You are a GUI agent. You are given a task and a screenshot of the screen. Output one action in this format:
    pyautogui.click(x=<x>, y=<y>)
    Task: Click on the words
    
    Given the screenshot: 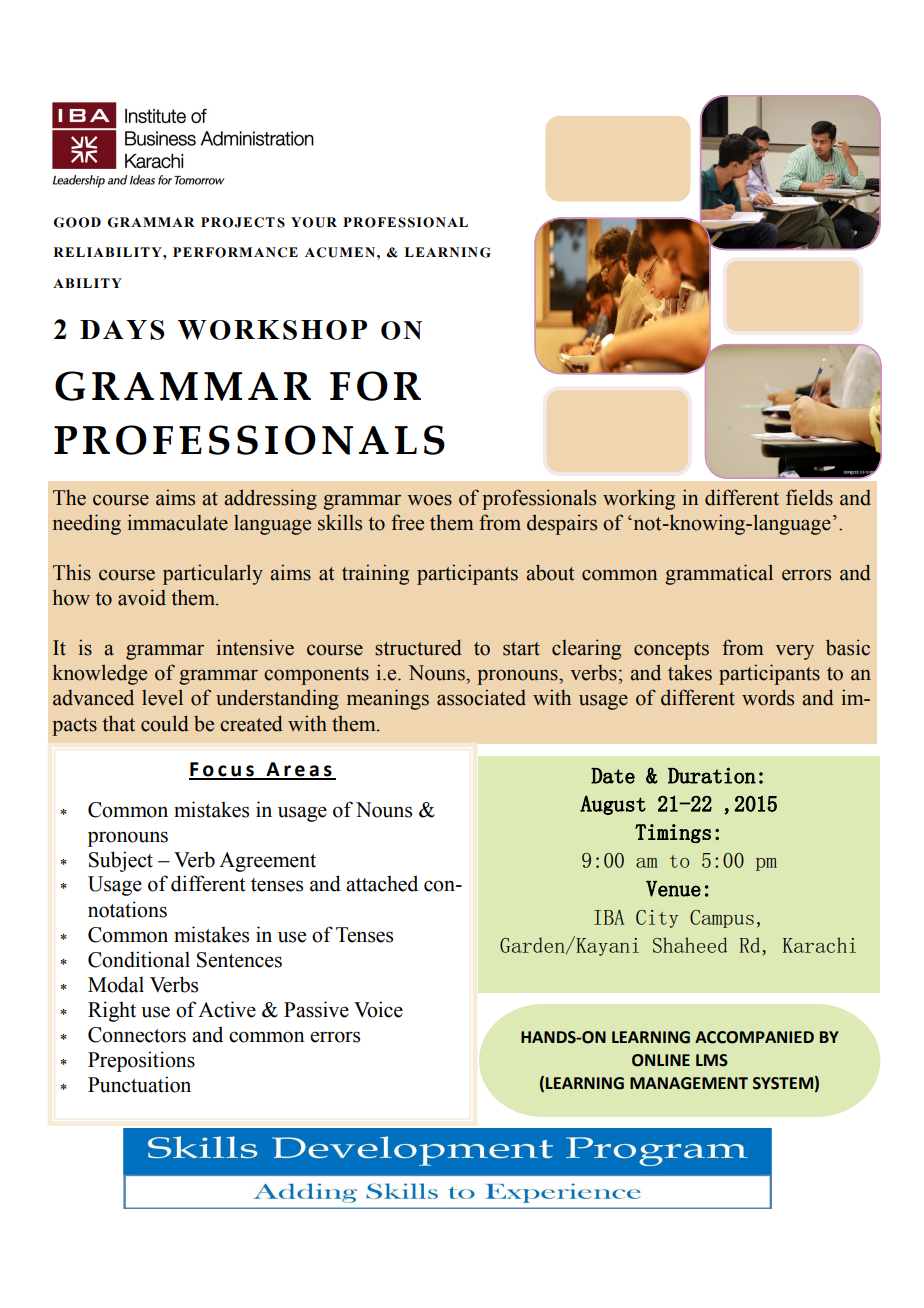 What is the action you would take?
    pyautogui.click(x=768, y=697)
